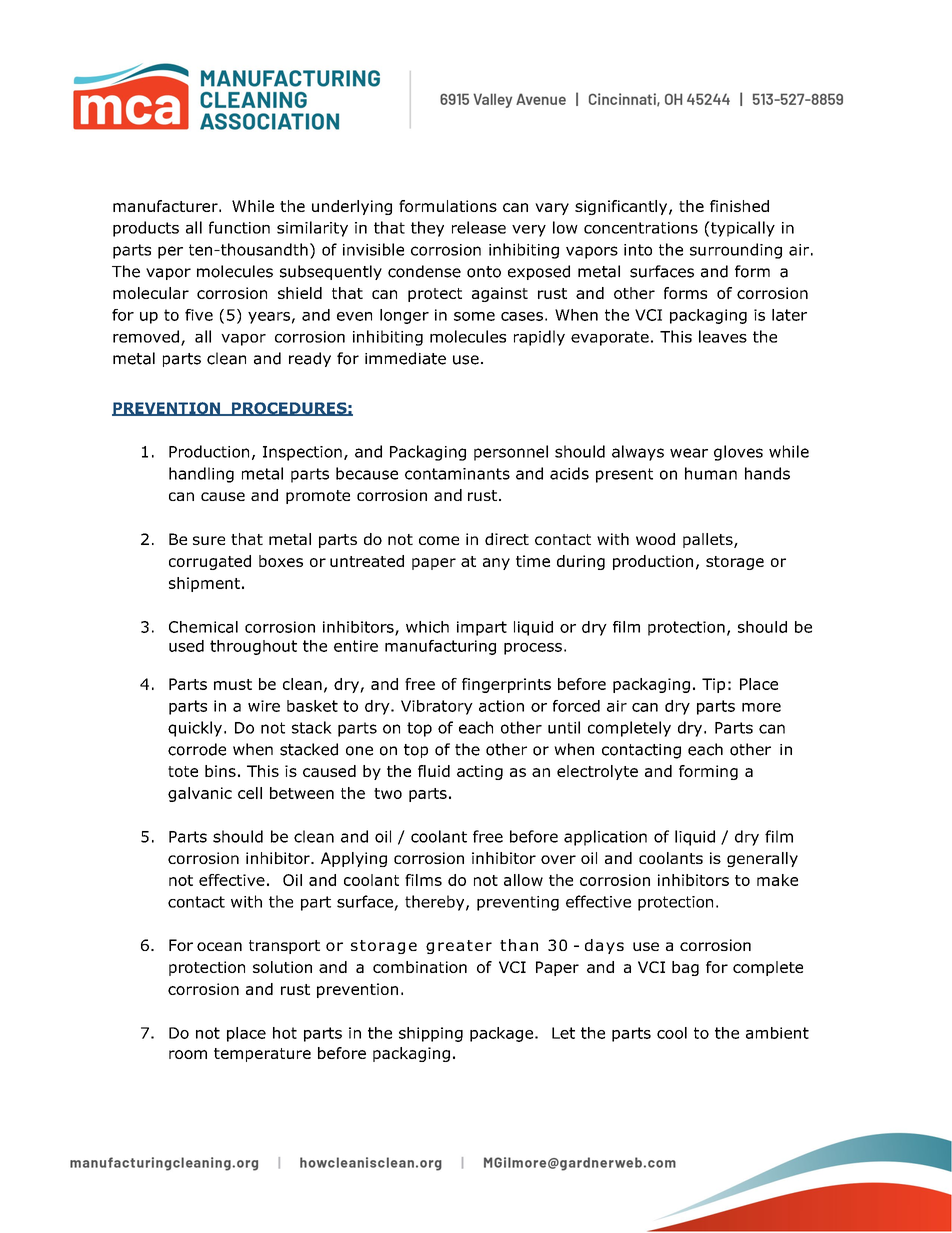 Image resolution: width=952 pixels, height=1233 pixels. What do you see at coordinates (188, 1054) in the screenshot?
I see `room` at bounding box center [188, 1054].
